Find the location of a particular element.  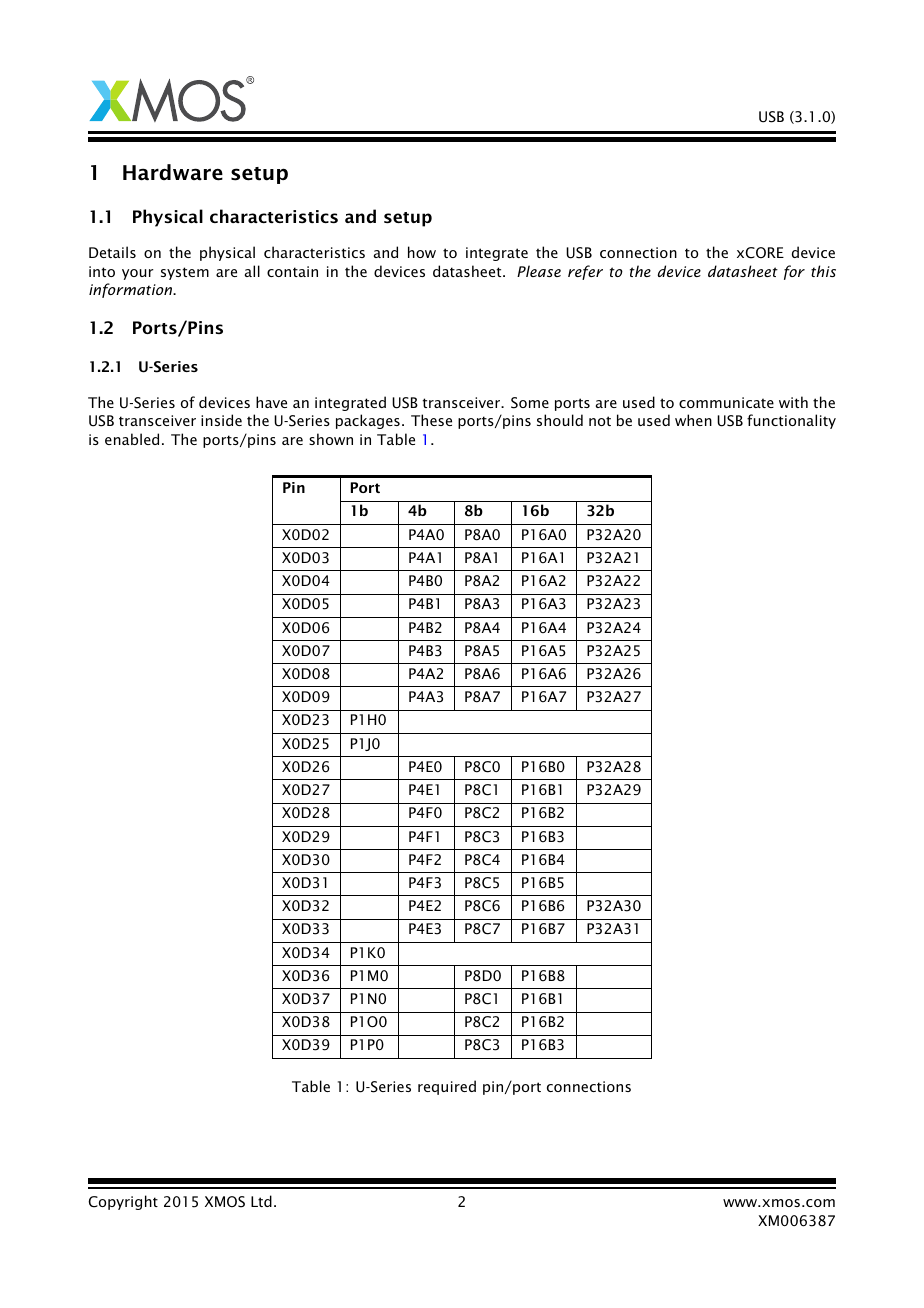

when is located at coordinates (693, 420).
